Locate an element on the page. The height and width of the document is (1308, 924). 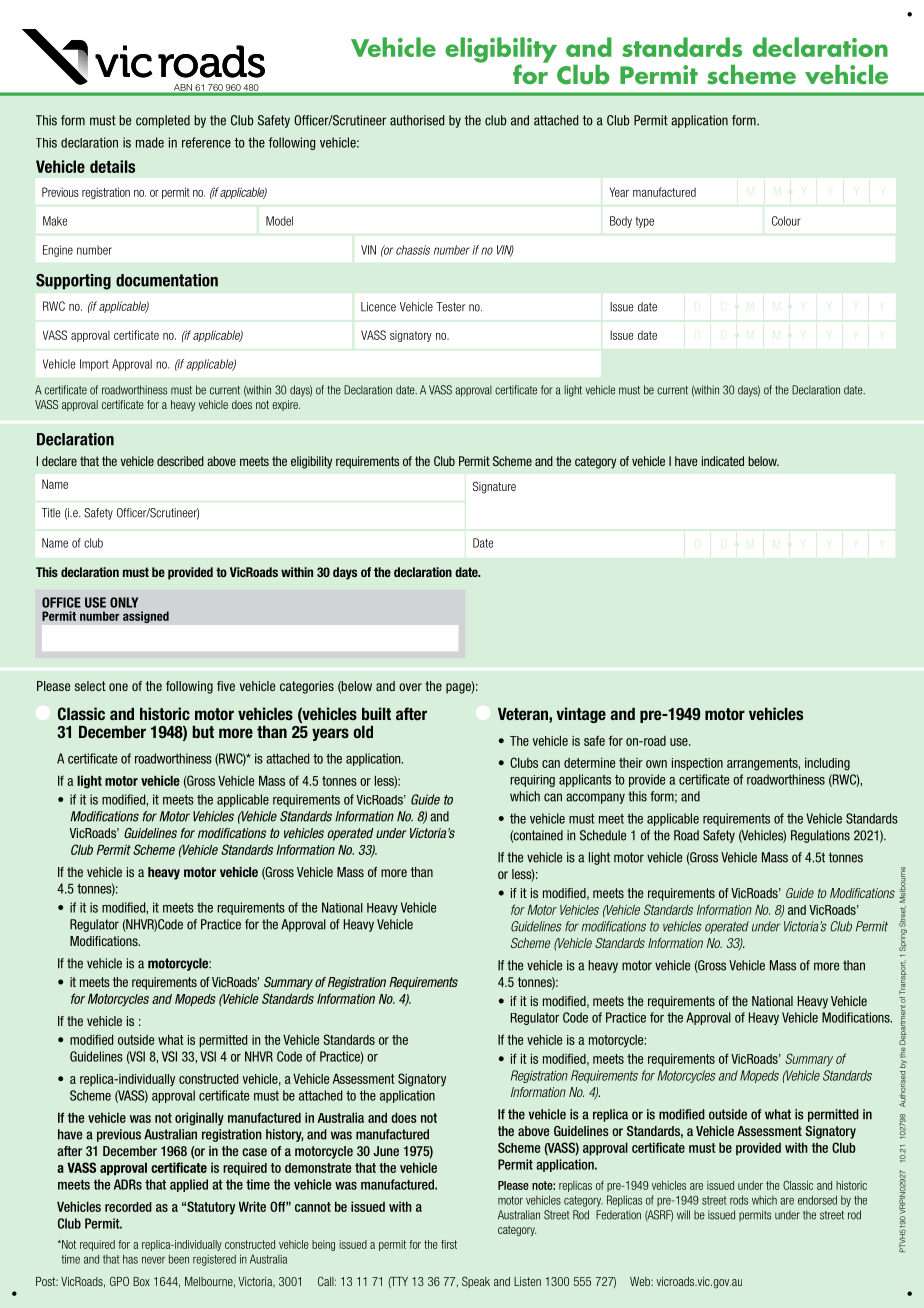
Regulations is located at coordinates (820, 836).
